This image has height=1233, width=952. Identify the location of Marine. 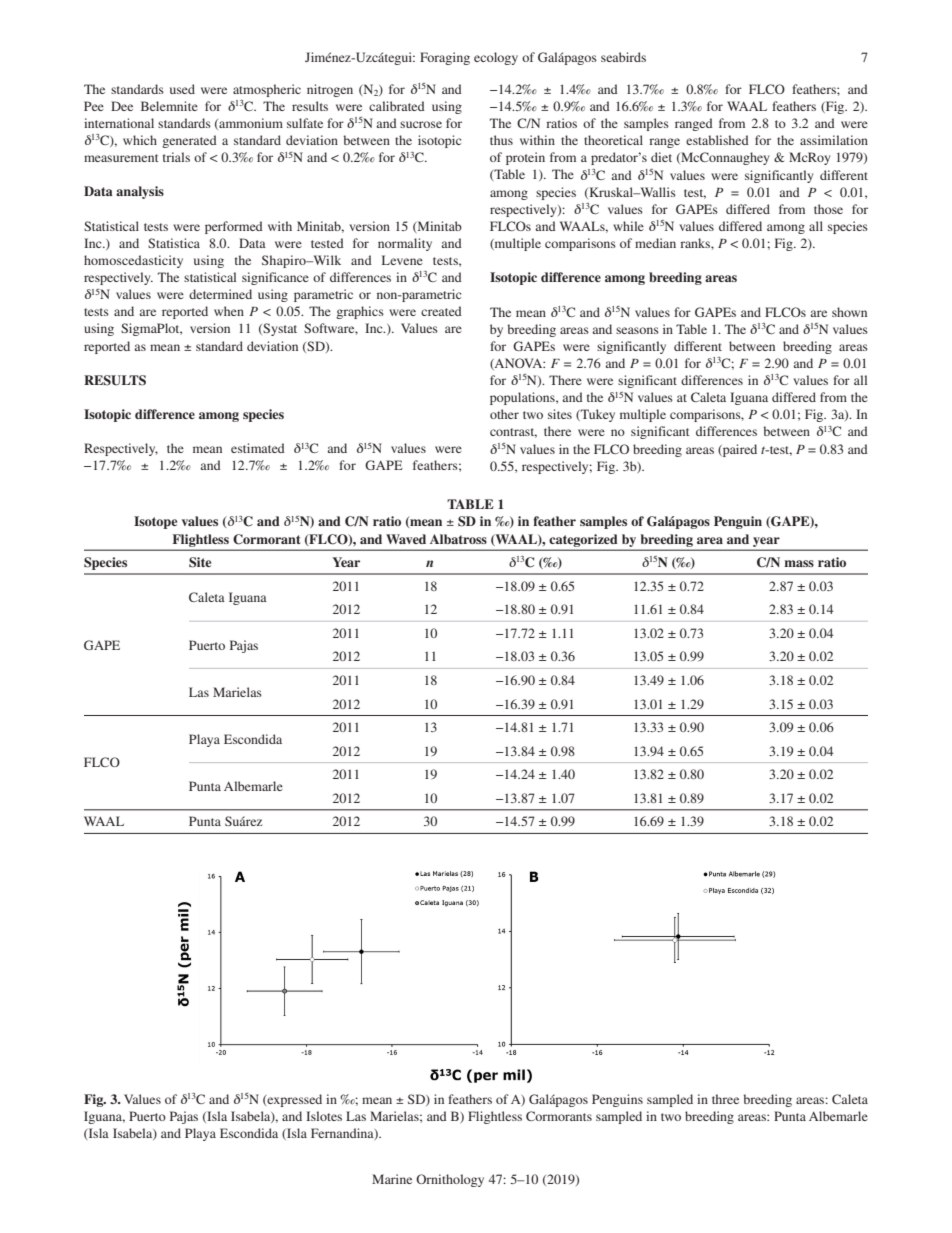
(392, 1179).
